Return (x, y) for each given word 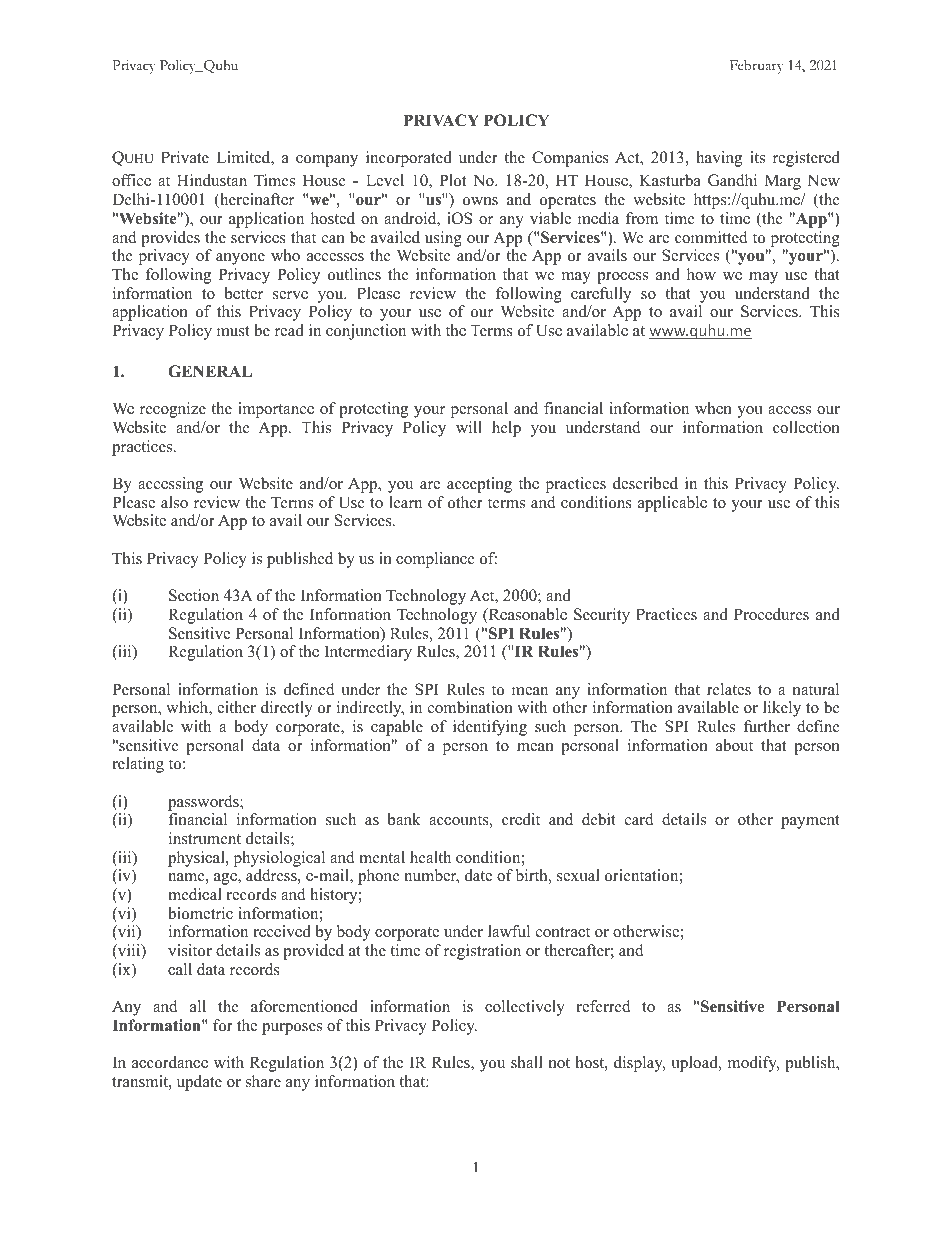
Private (185, 157)
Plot (452, 180)
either (236, 707)
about (734, 745)
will (469, 427)
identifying (490, 728)
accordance (170, 1062)
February (757, 67)
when (713, 408)
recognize (173, 410)
